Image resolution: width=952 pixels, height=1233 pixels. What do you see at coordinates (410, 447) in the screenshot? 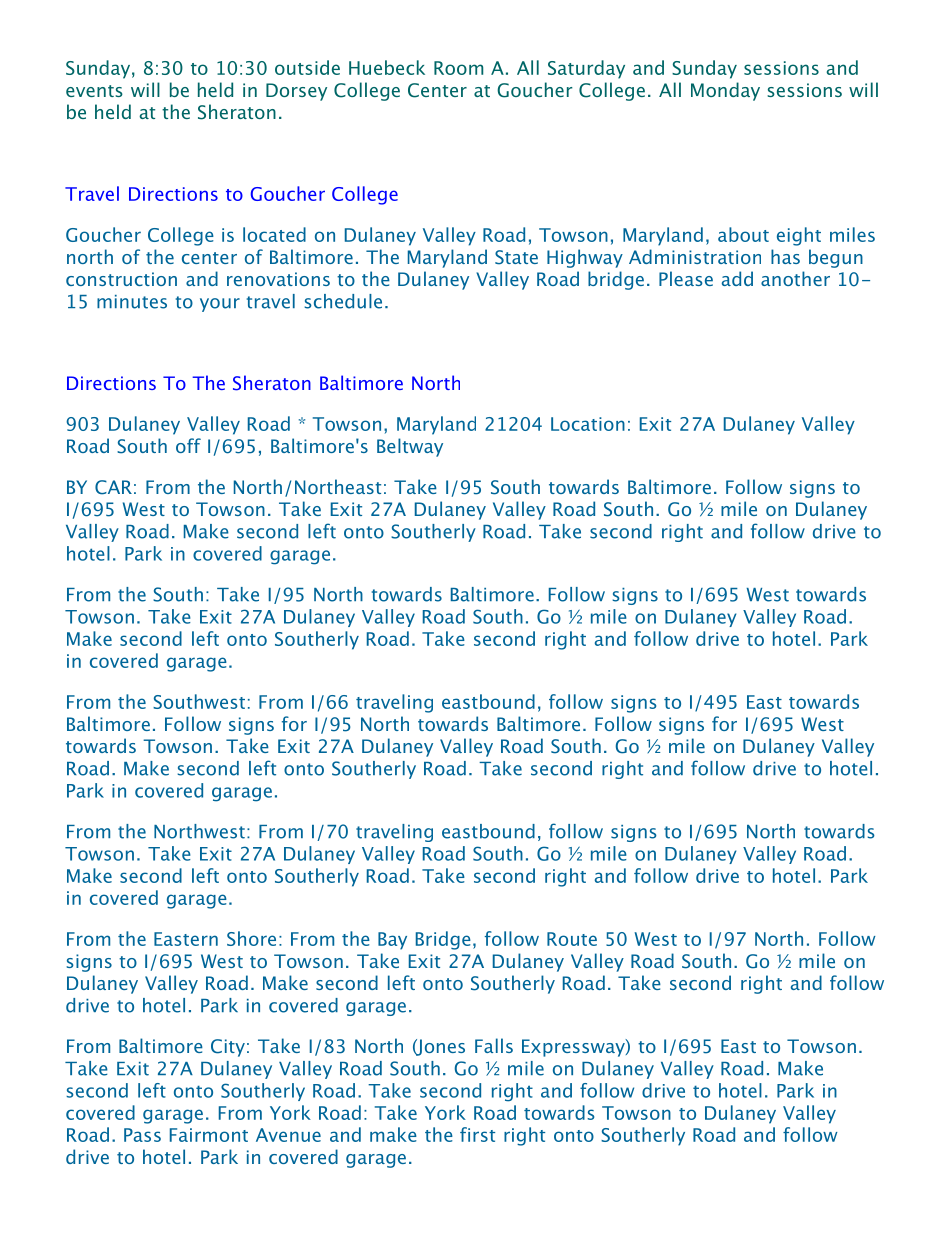
I see `Beltway` at bounding box center [410, 447].
